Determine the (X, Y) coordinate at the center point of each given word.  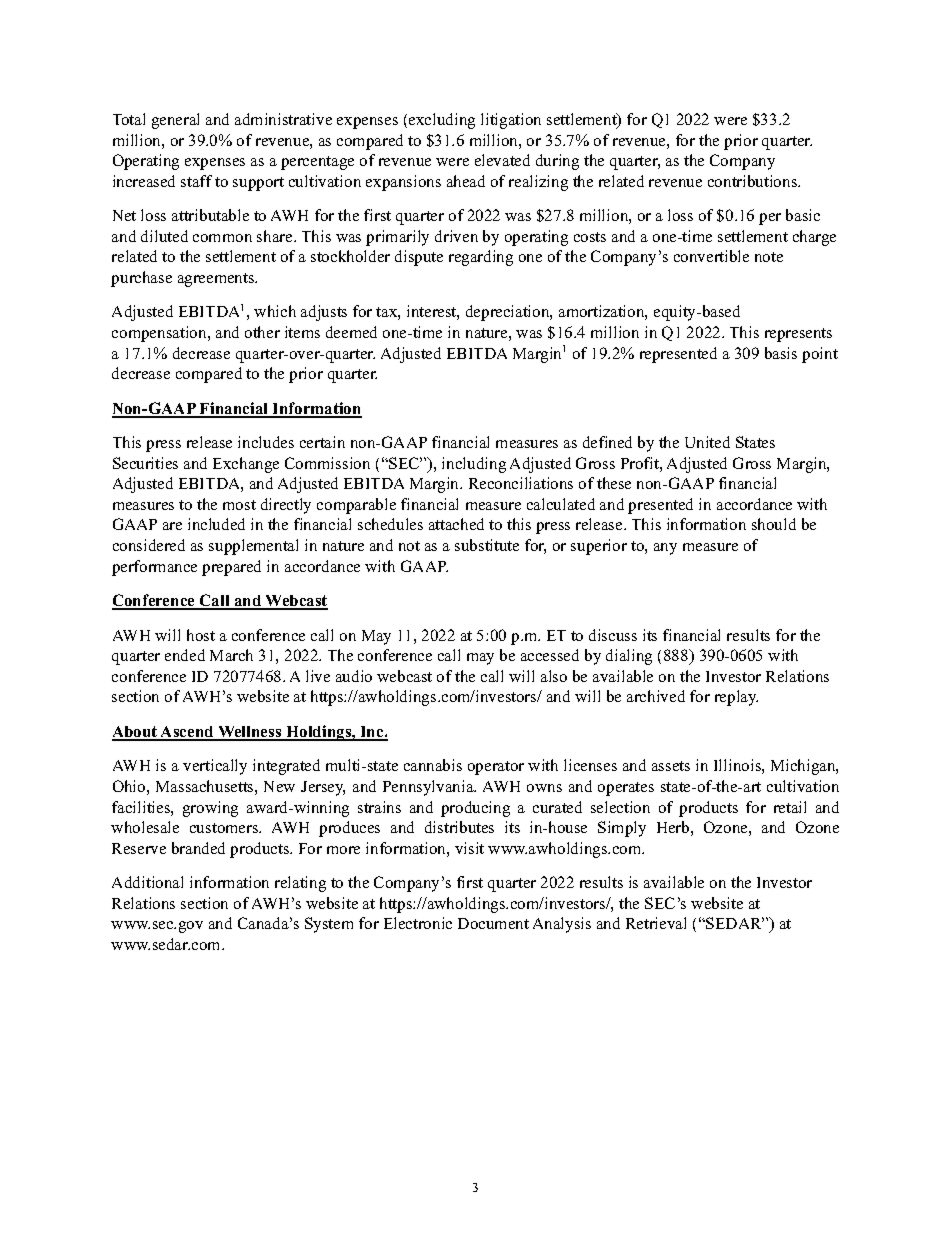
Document (493, 923)
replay (736, 698)
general (175, 121)
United (707, 442)
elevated (502, 160)
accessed (550, 655)
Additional (147, 882)
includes (266, 442)
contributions (754, 181)
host (201, 635)
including (474, 465)
